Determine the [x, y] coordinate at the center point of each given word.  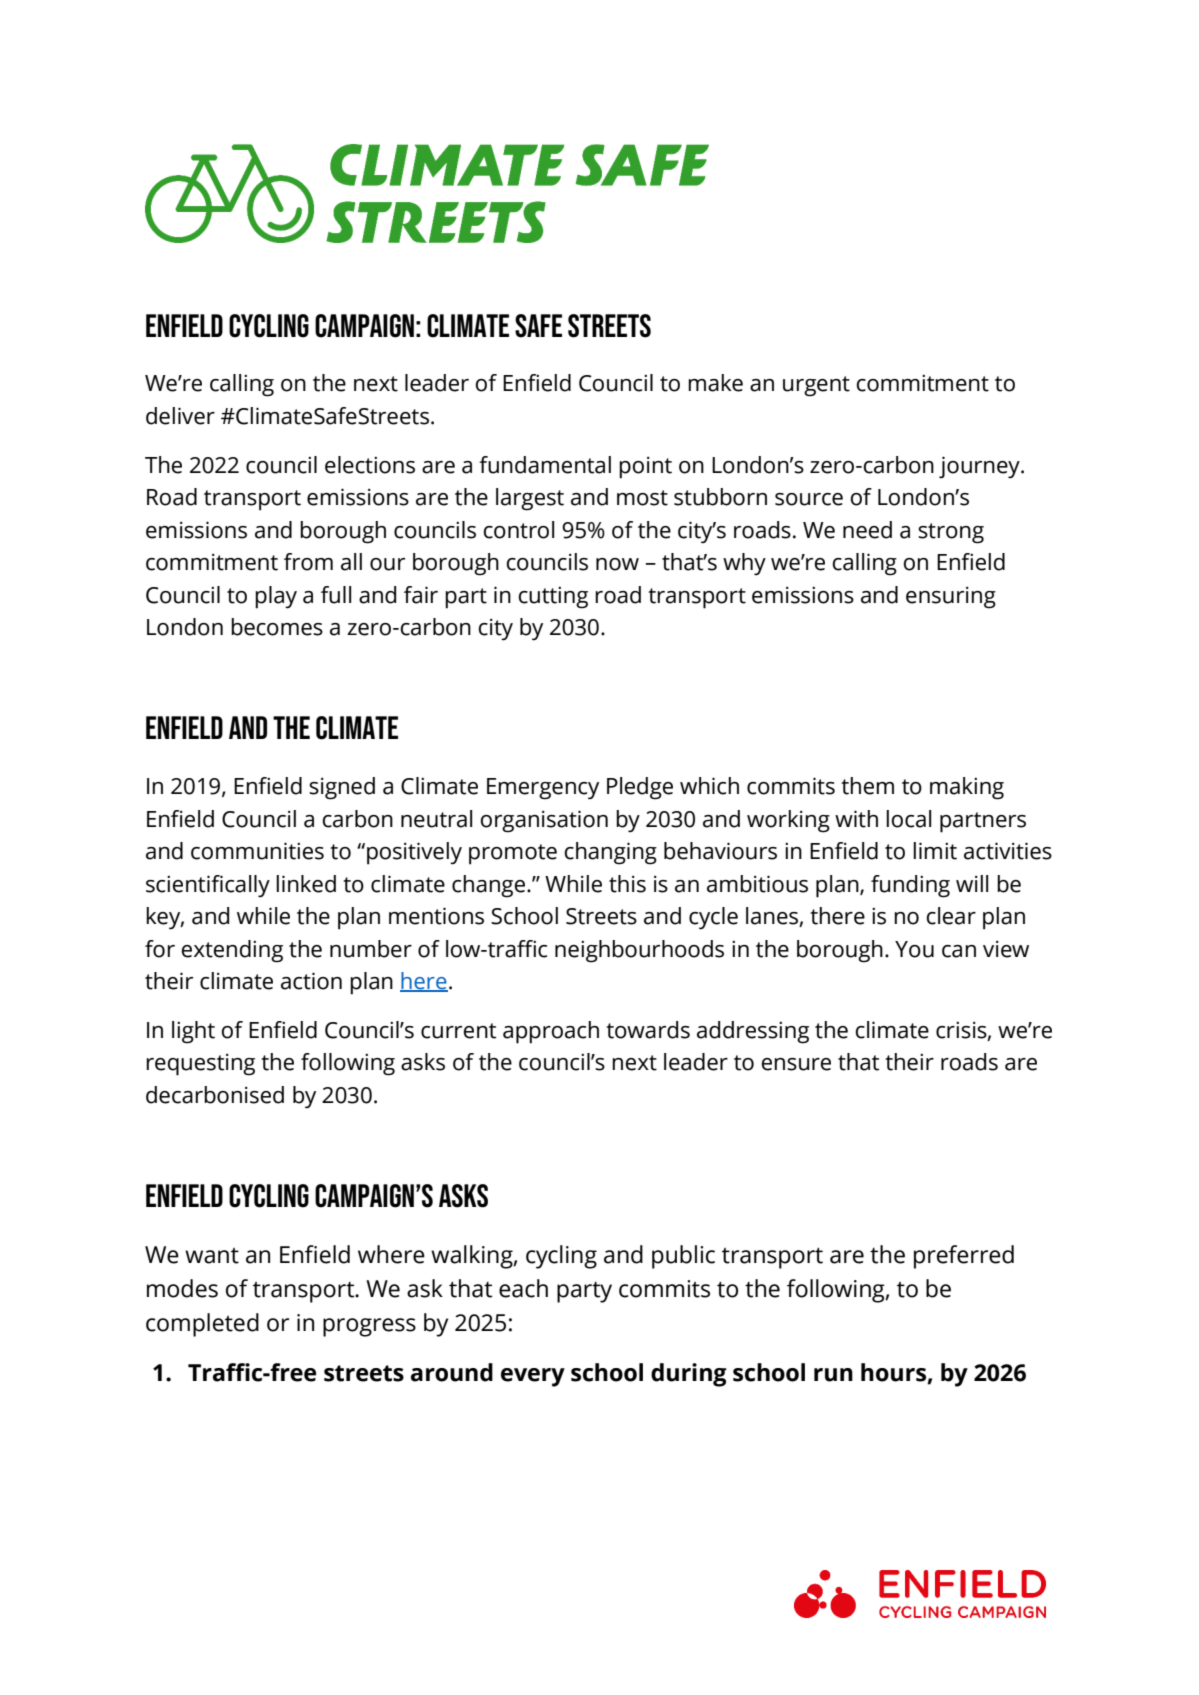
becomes [277, 627]
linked [306, 884]
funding [910, 886]
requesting [200, 1064]
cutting [553, 597]
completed [202, 1325]
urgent [816, 386]
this [627, 884]
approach [551, 1032]
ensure [796, 1064]
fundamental [545, 465]
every [533, 1377]
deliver [180, 416]
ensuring [951, 597]
